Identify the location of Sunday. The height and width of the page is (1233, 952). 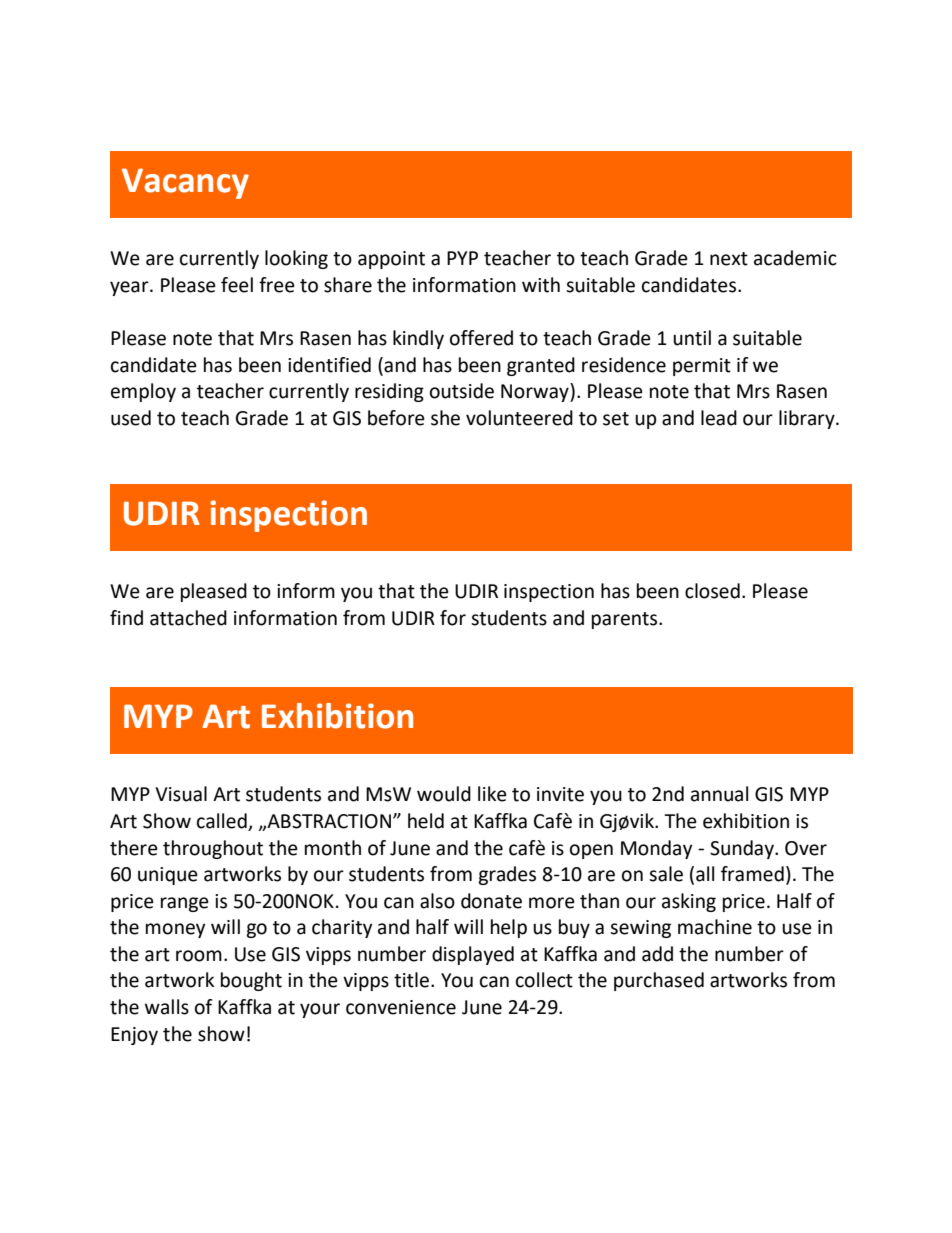
(743, 849).
